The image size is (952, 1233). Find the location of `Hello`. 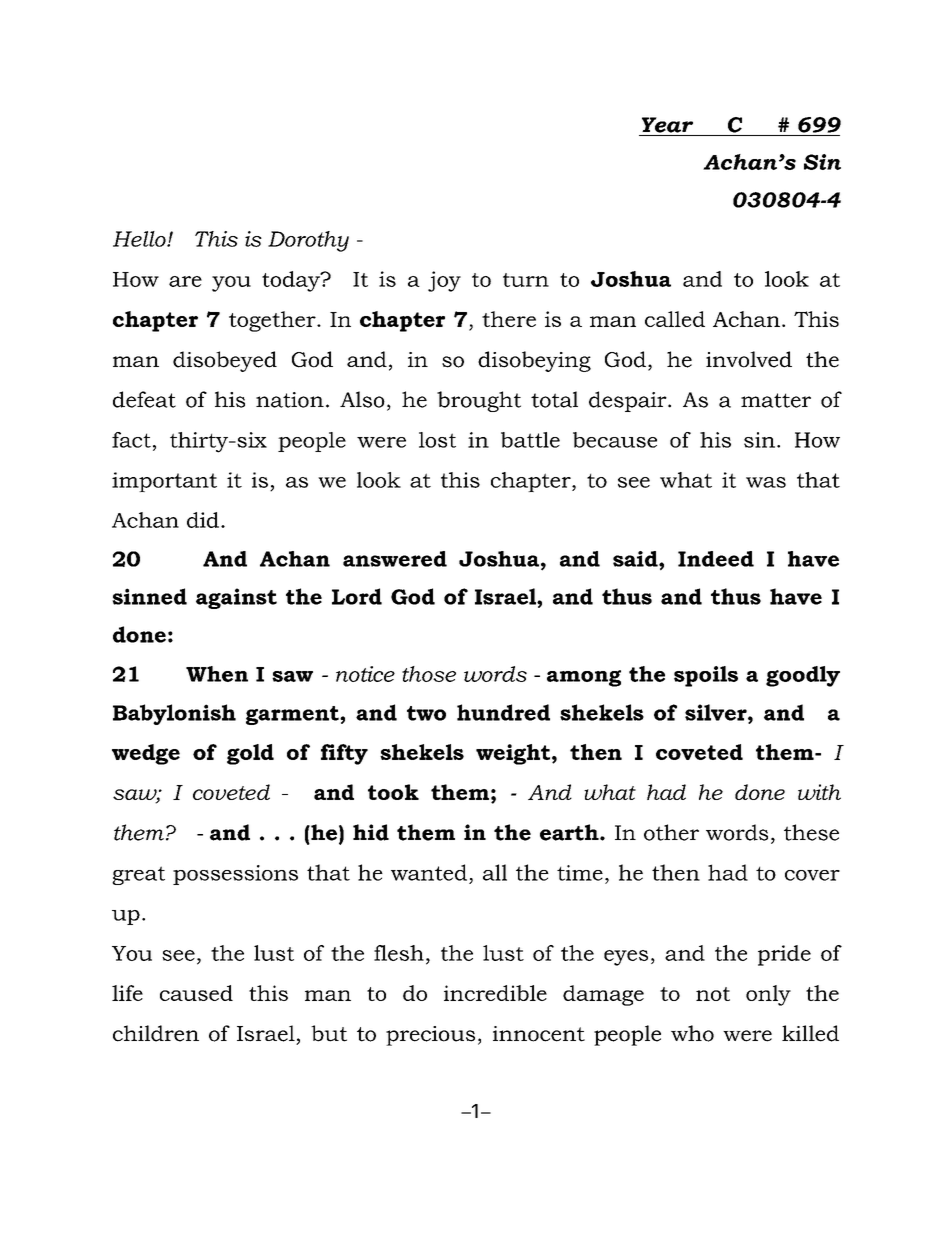

Hello is located at coordinates (140, 239).
